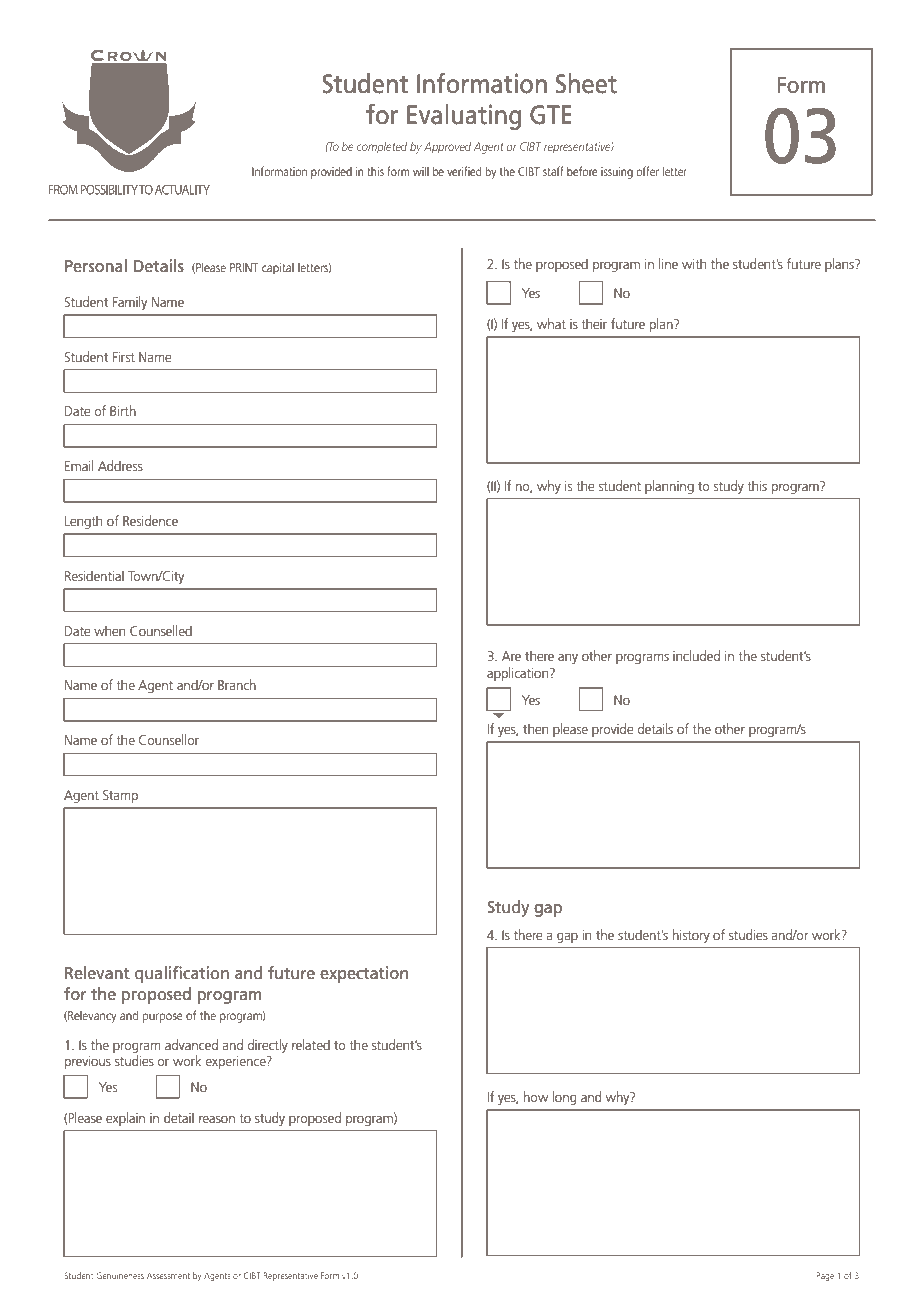 This screenshot has width=924, height=1308. Describe the element at coordinates (464, 117) in the screenshot. I see `Evaluating` at that location.
